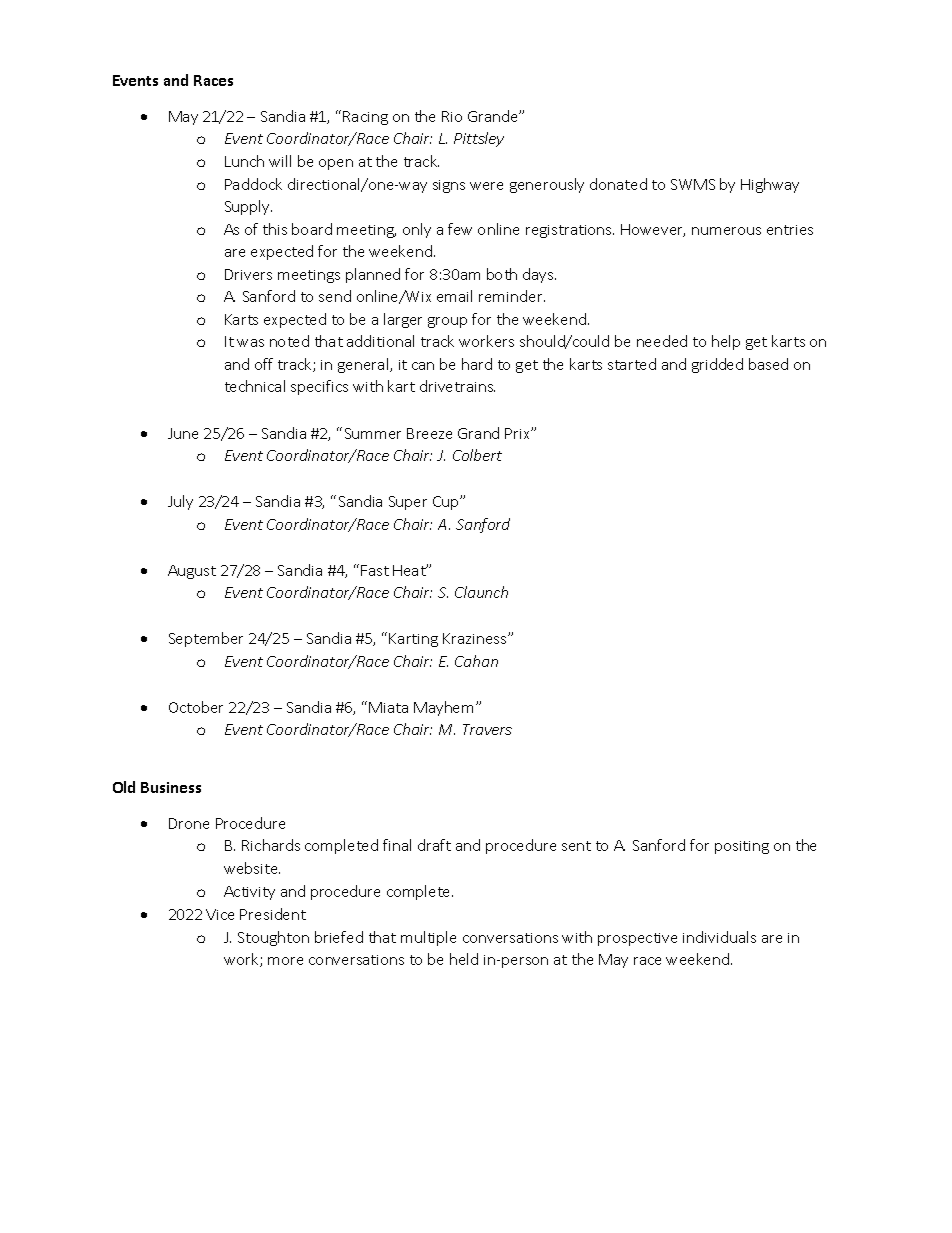 Image resolution: width=952 pixels, height=1233 pixels. Describe the element at coordinates (770, 185) in the image. I see `Highway` at that location.
